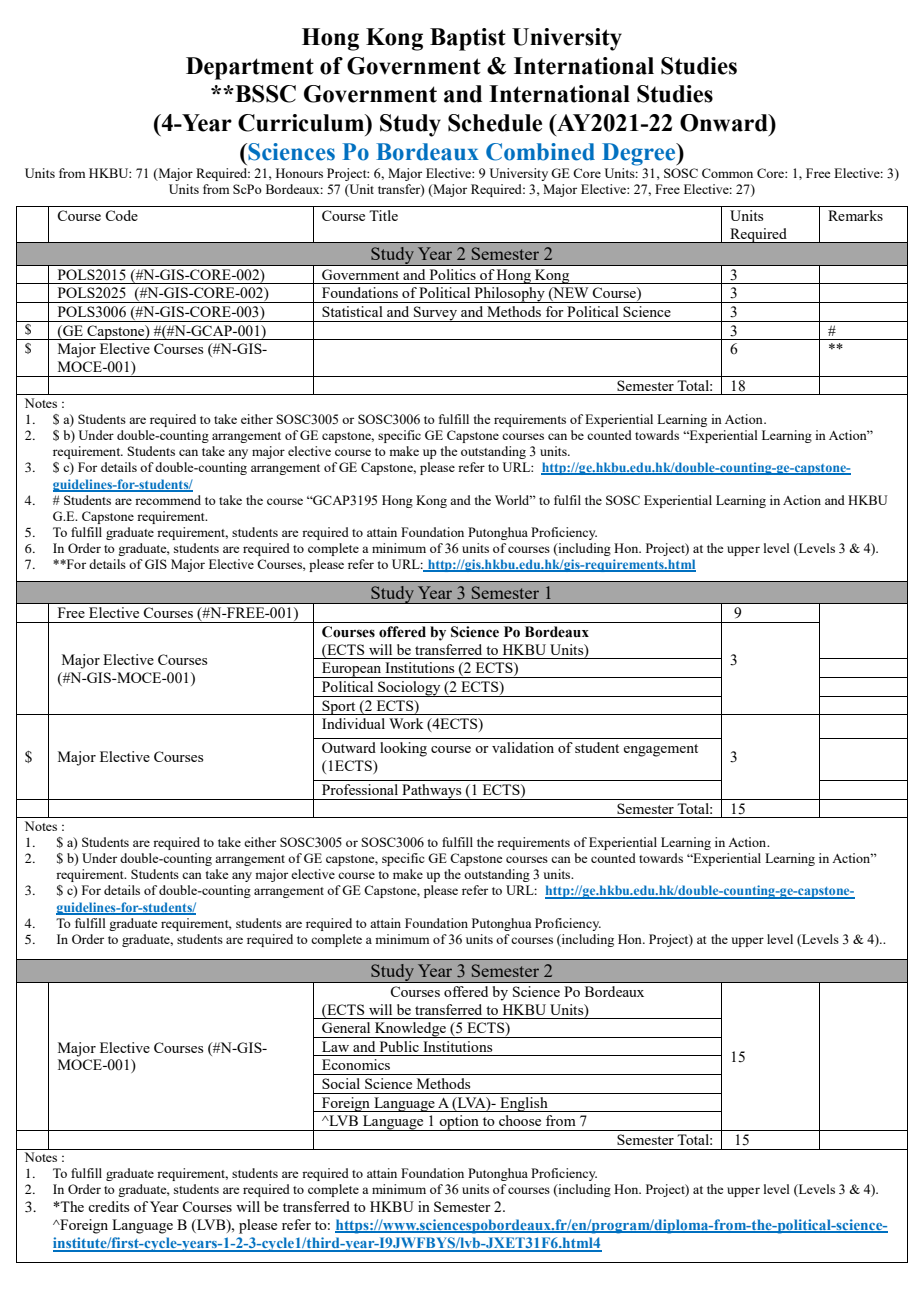 Image resolution: width=924 pixels, height=1308 pixels. What do you see at coordinates (725, 123) in the image?
I see `Onward` at bounding box center [725, 123].
